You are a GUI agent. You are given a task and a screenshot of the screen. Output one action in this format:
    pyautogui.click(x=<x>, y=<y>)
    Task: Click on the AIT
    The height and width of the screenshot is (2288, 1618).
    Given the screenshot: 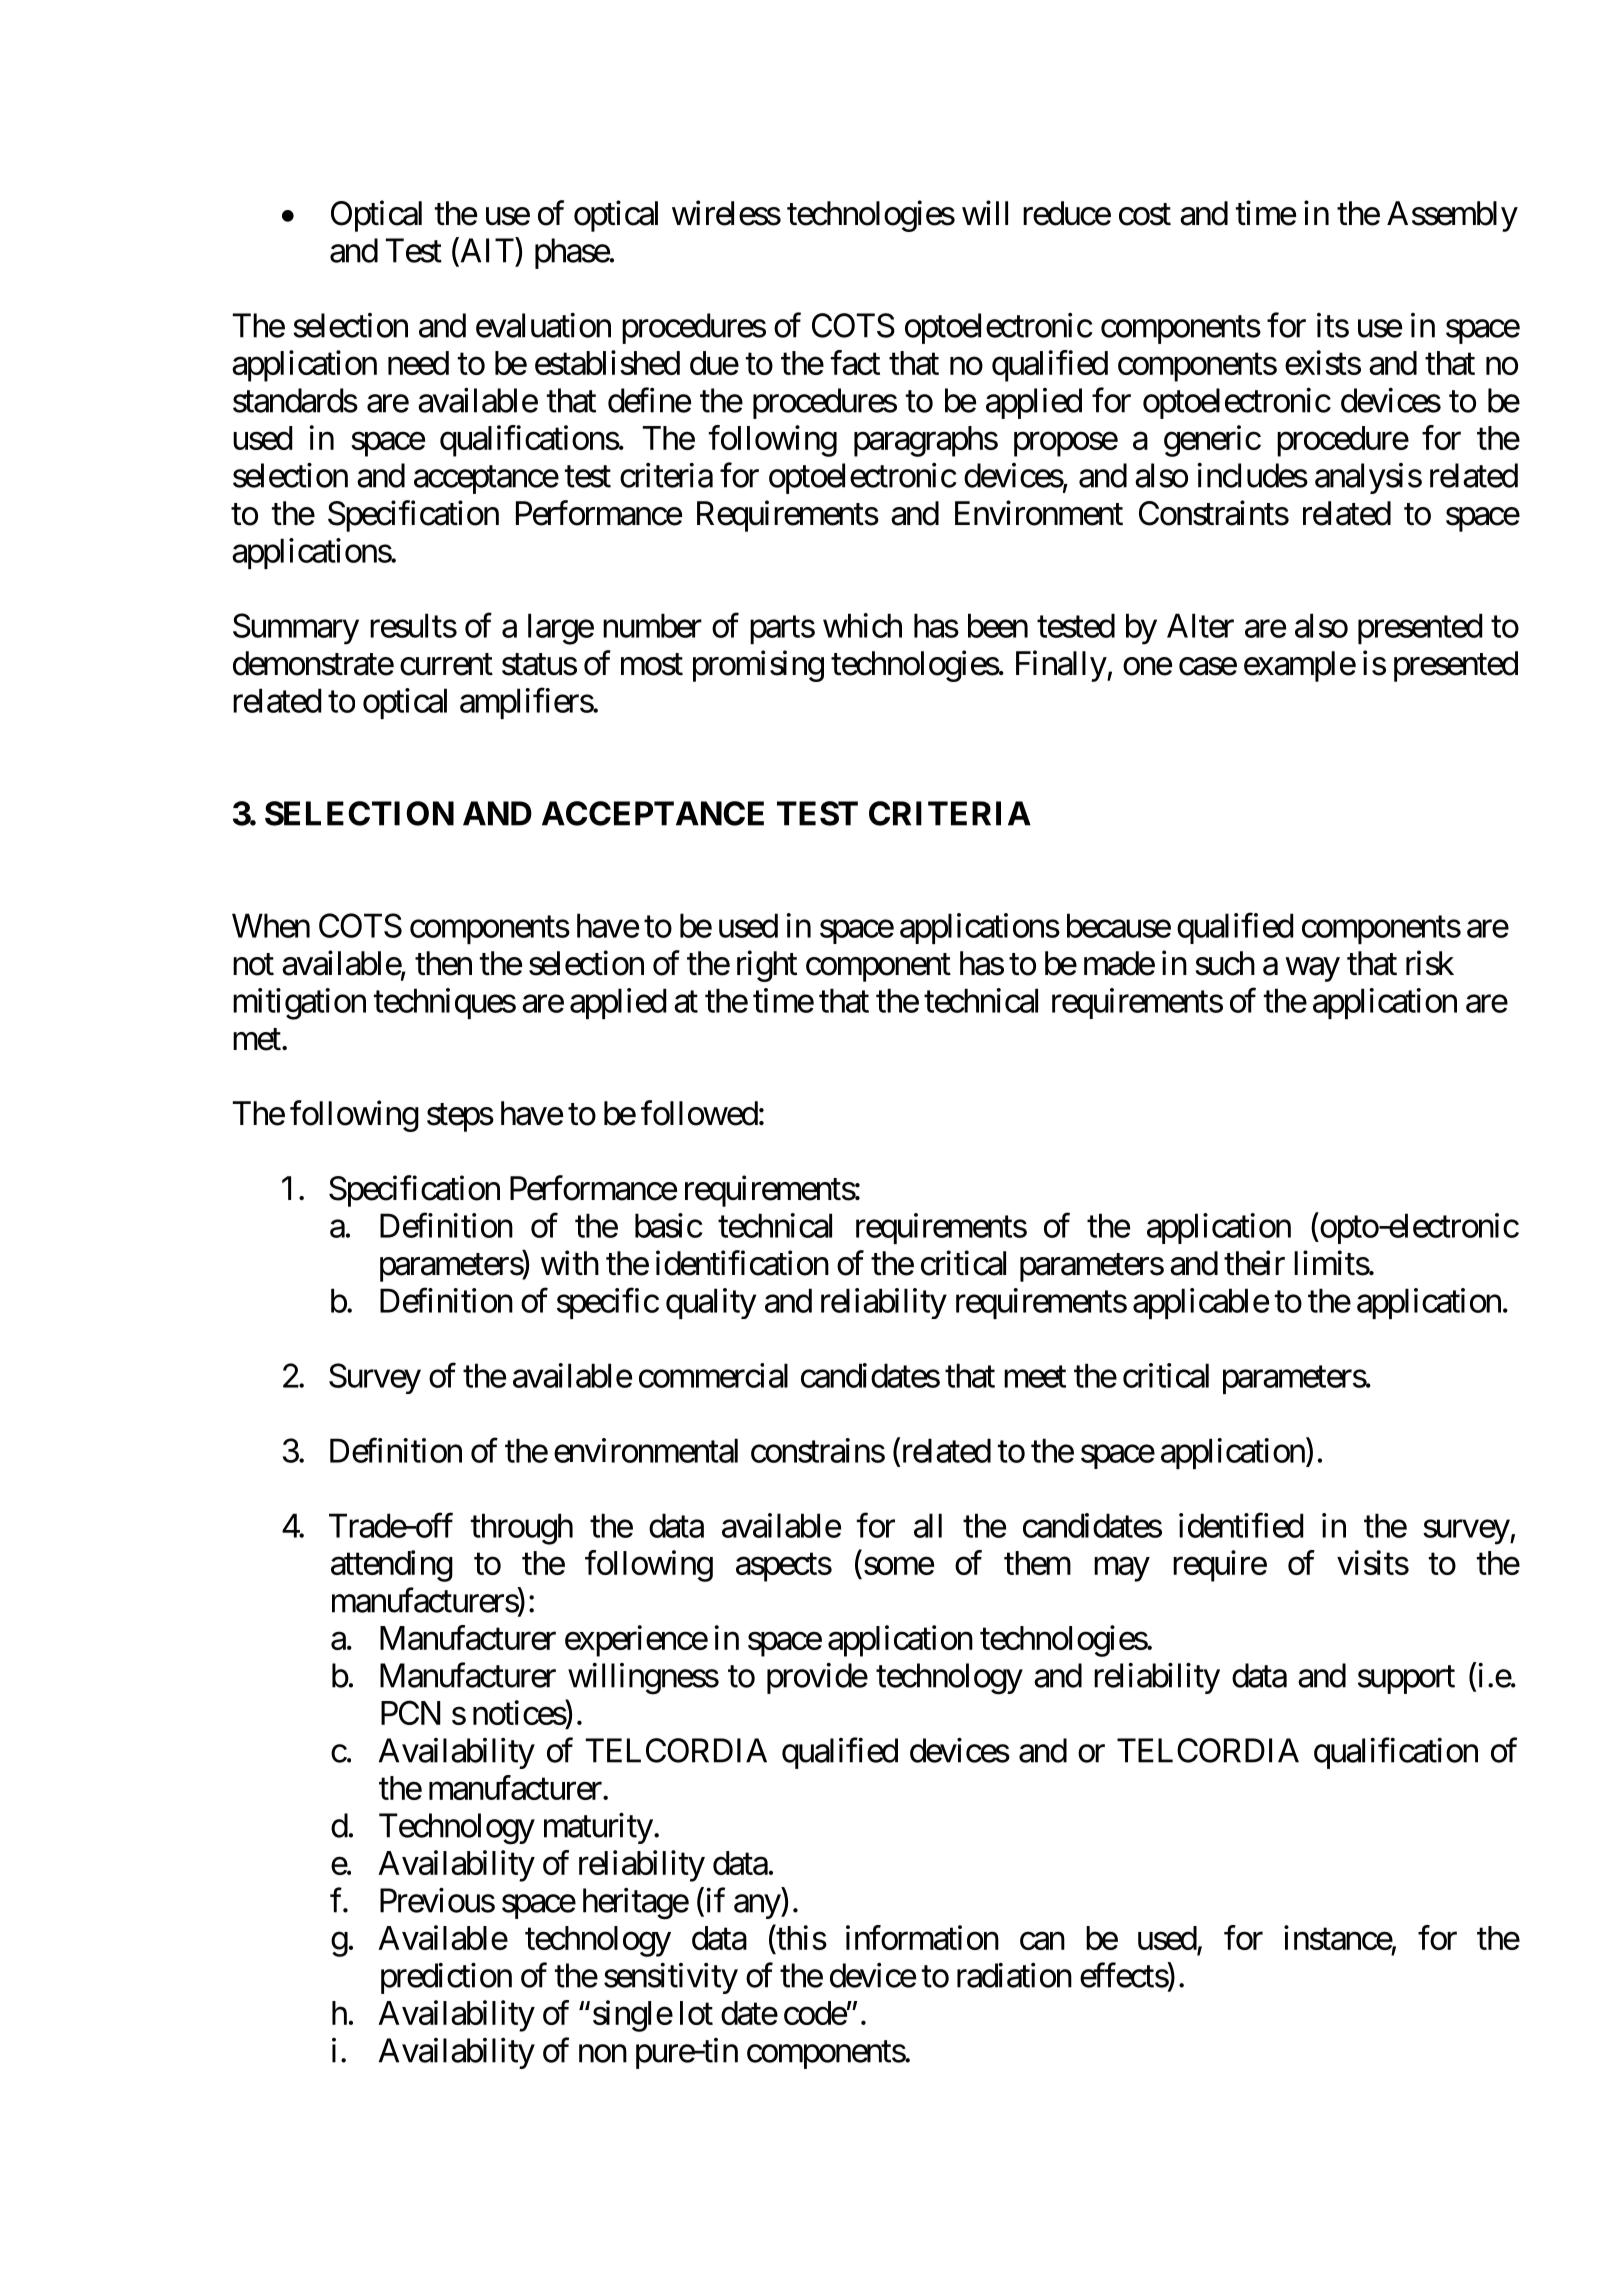 What is the action you would take?
    pyautogui.click(x=486, y=250)
